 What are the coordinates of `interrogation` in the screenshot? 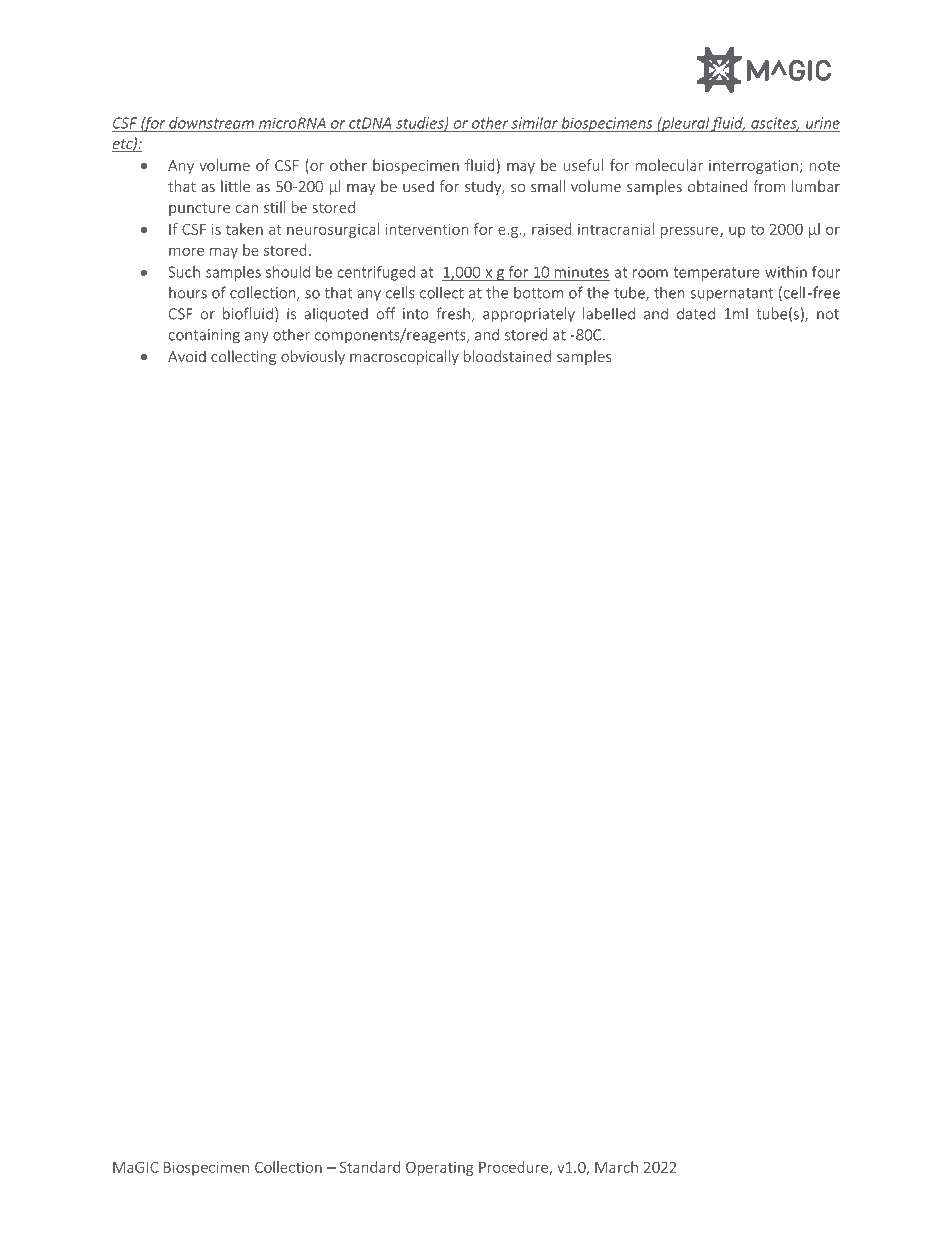 It's located at (753, 167).
